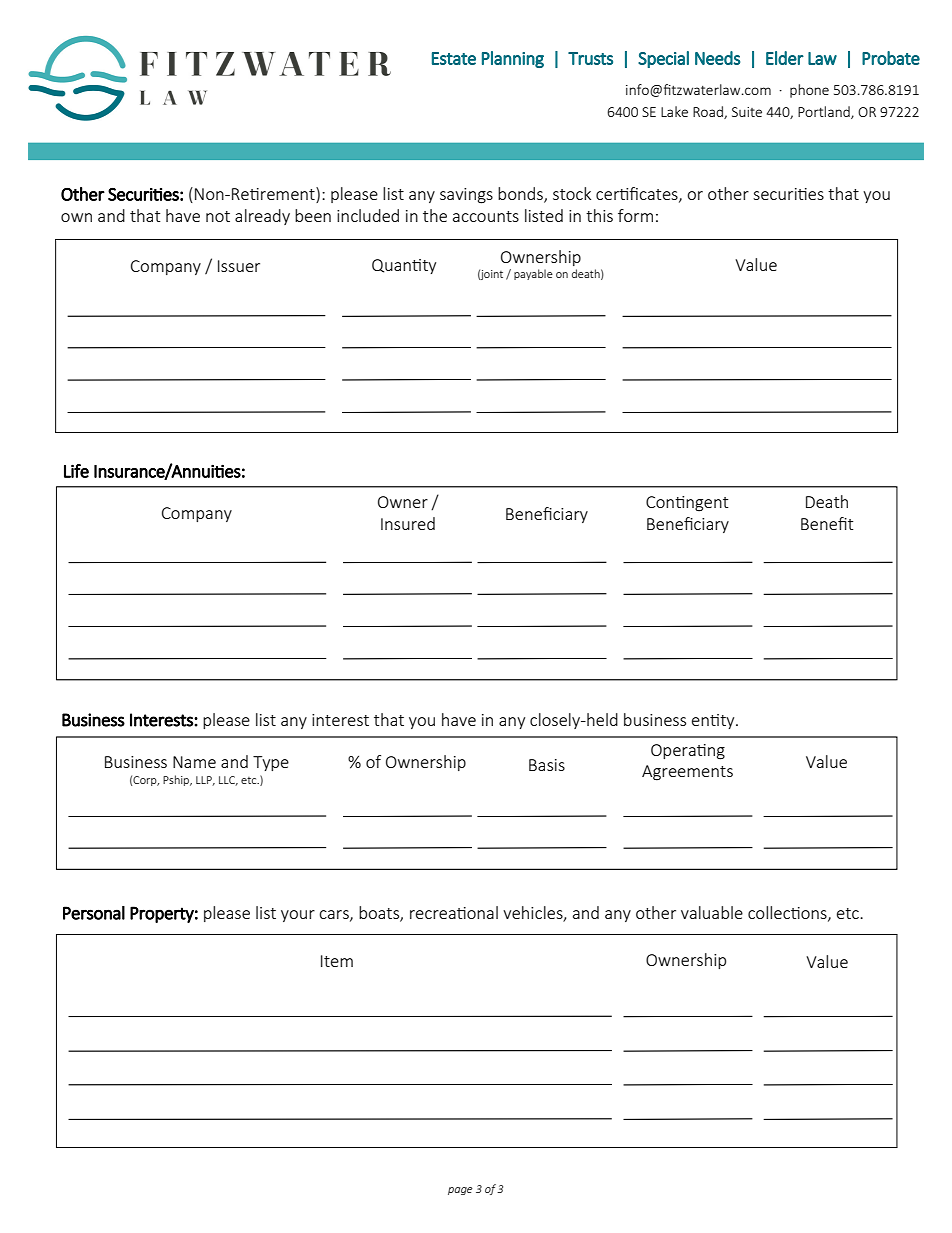 The width and height of the document is (952, 1233). I want to click on Name, so click(194, 762).
